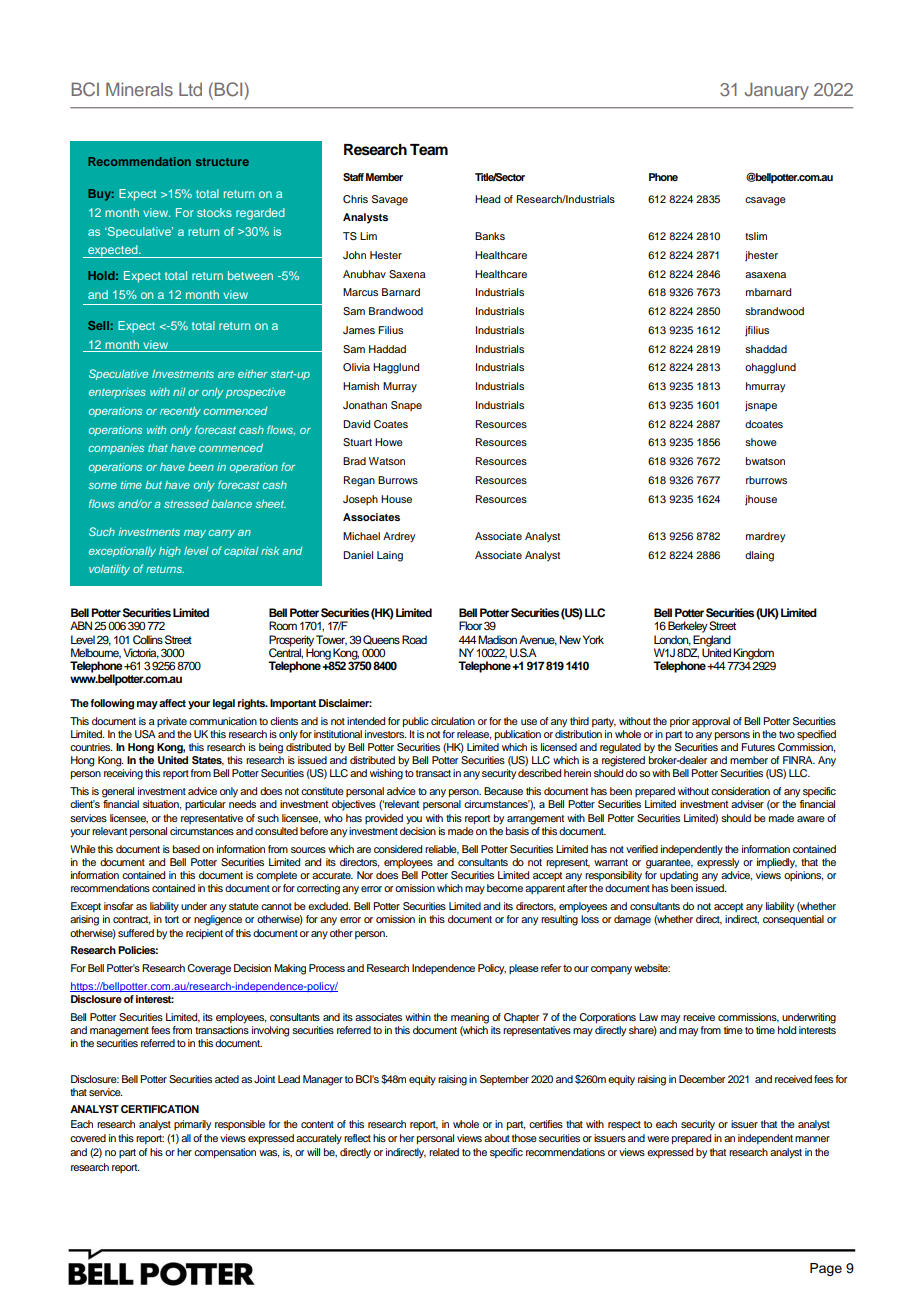  I want to click on based, so click(186, 849).
